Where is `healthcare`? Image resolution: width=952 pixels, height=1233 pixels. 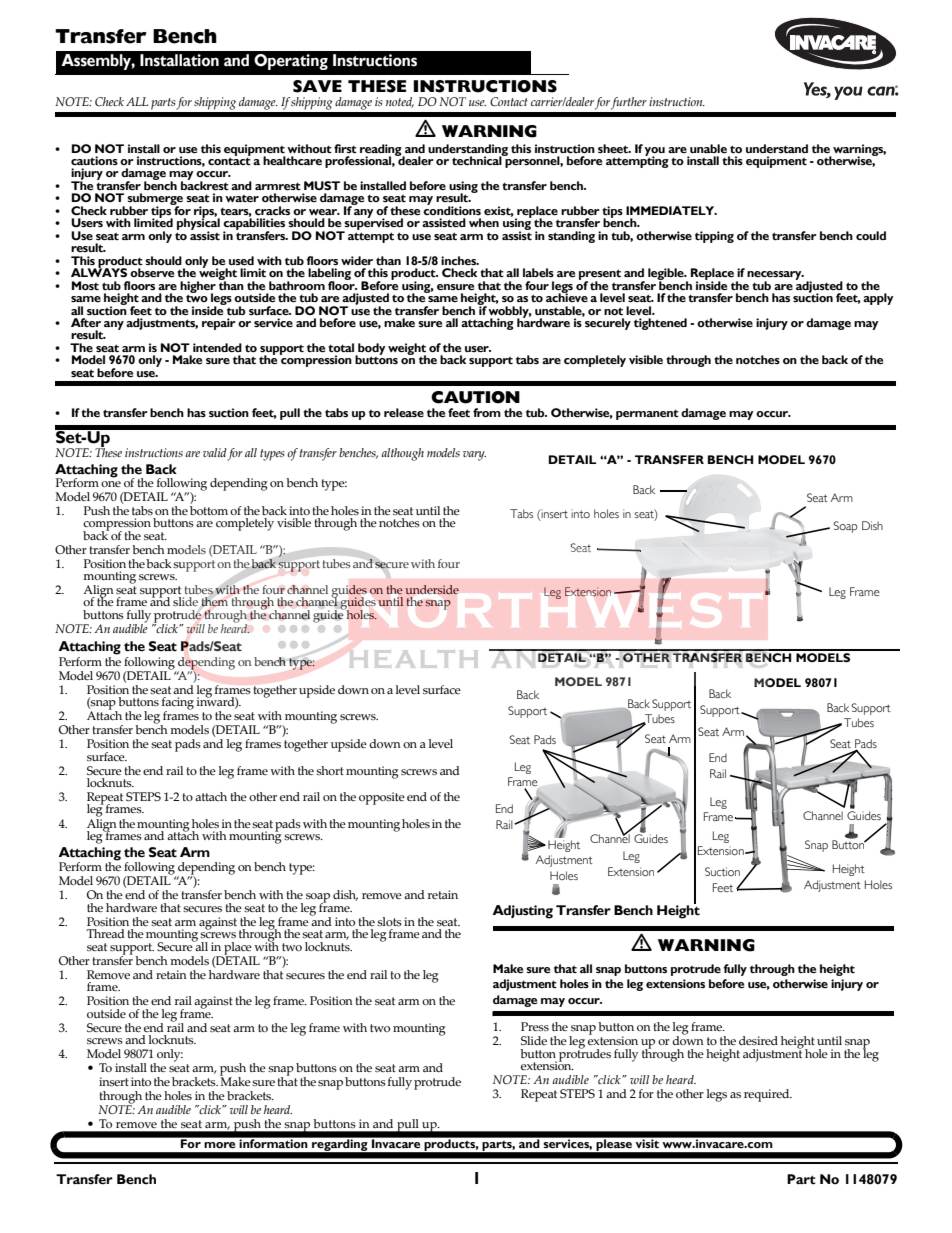
healthcare is located at coordinates (292, 160).
